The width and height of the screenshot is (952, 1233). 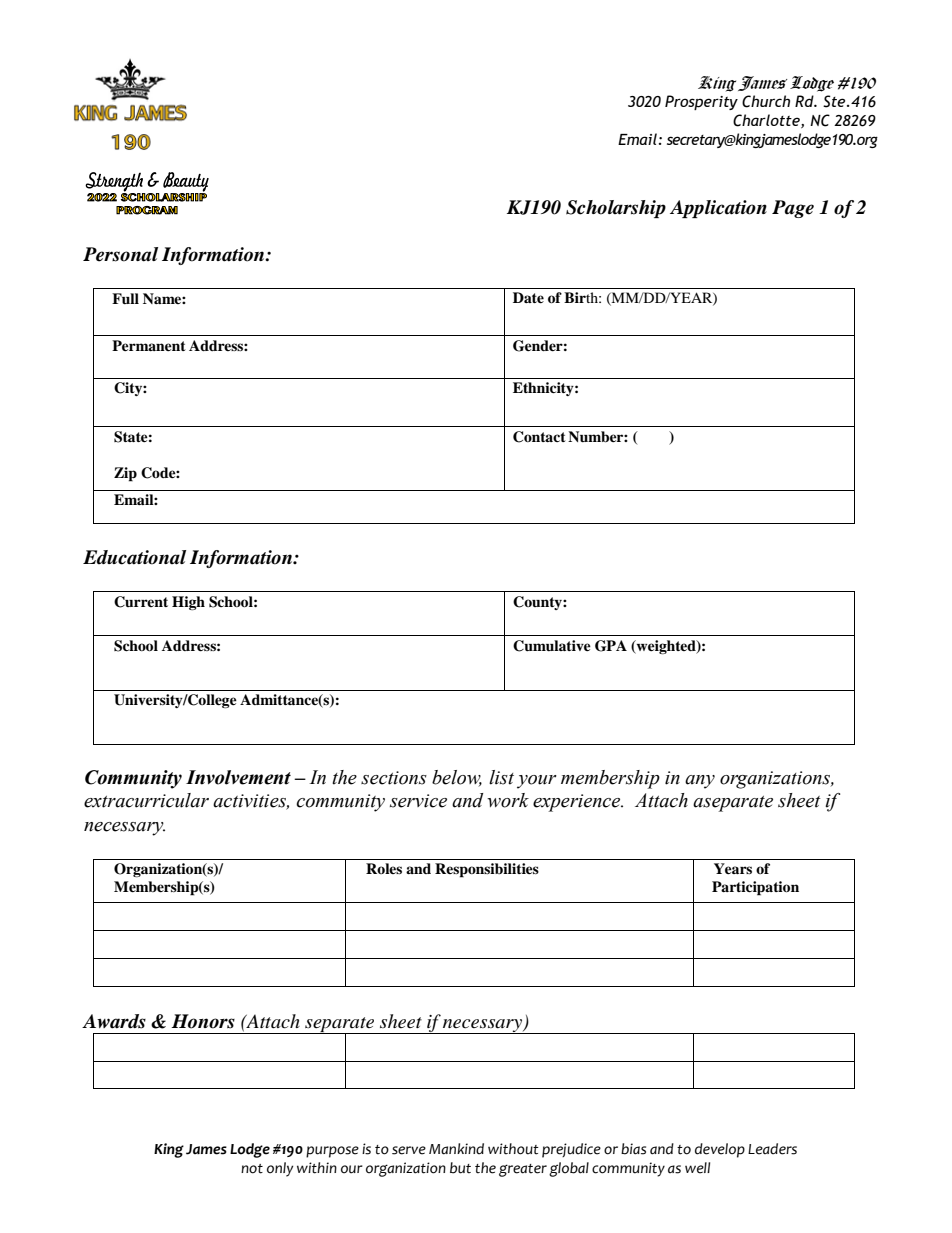 I want to click on Date, so click(x=528, y=297).
